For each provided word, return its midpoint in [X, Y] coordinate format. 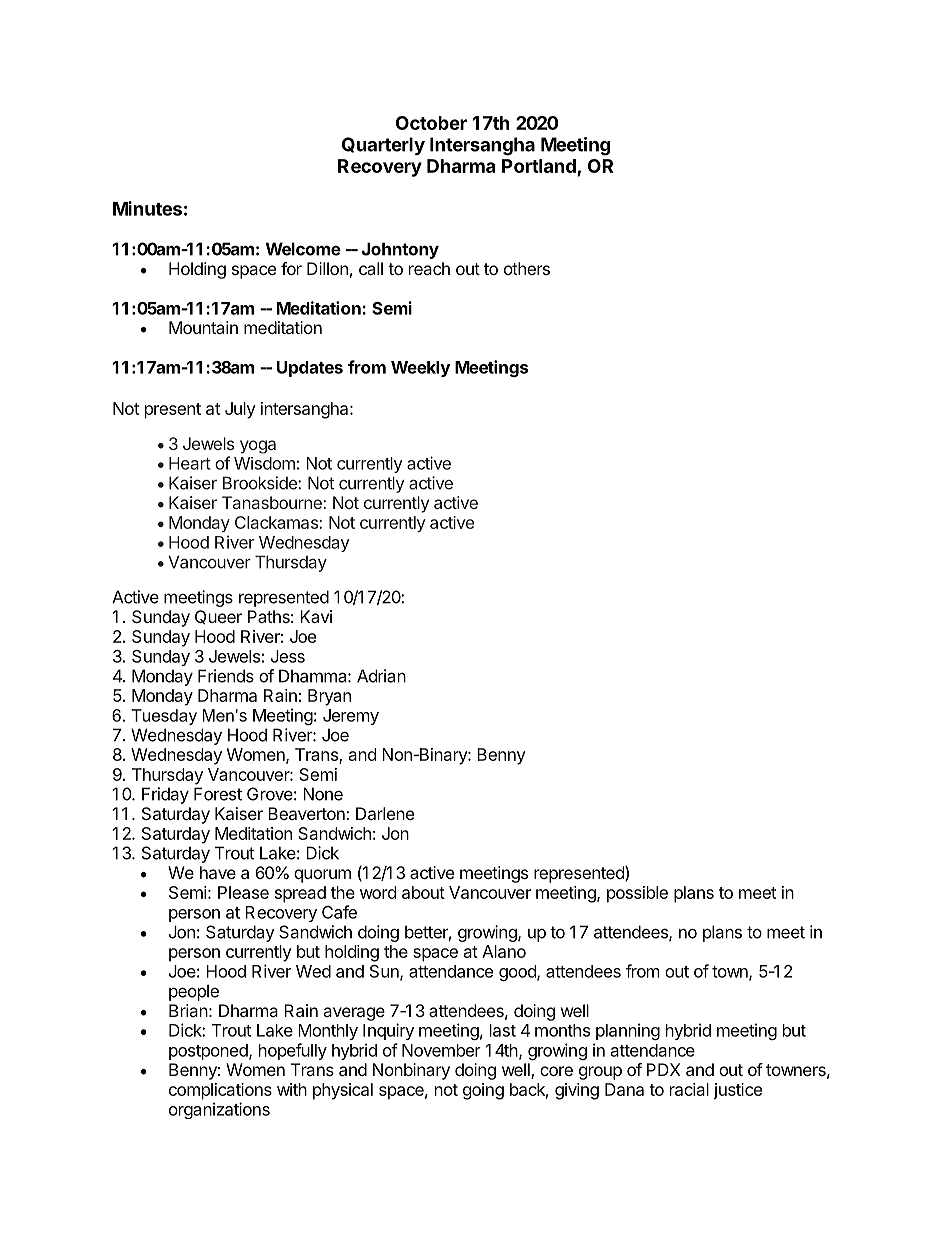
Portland [539, 166]
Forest [218, 794]
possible [637, 894]
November [441, 1050]
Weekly [420, 369]
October [431, 123]
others [527, 268]
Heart [190, 463]
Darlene [385, 813]
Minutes [147, 208]
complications [220, 1091]
